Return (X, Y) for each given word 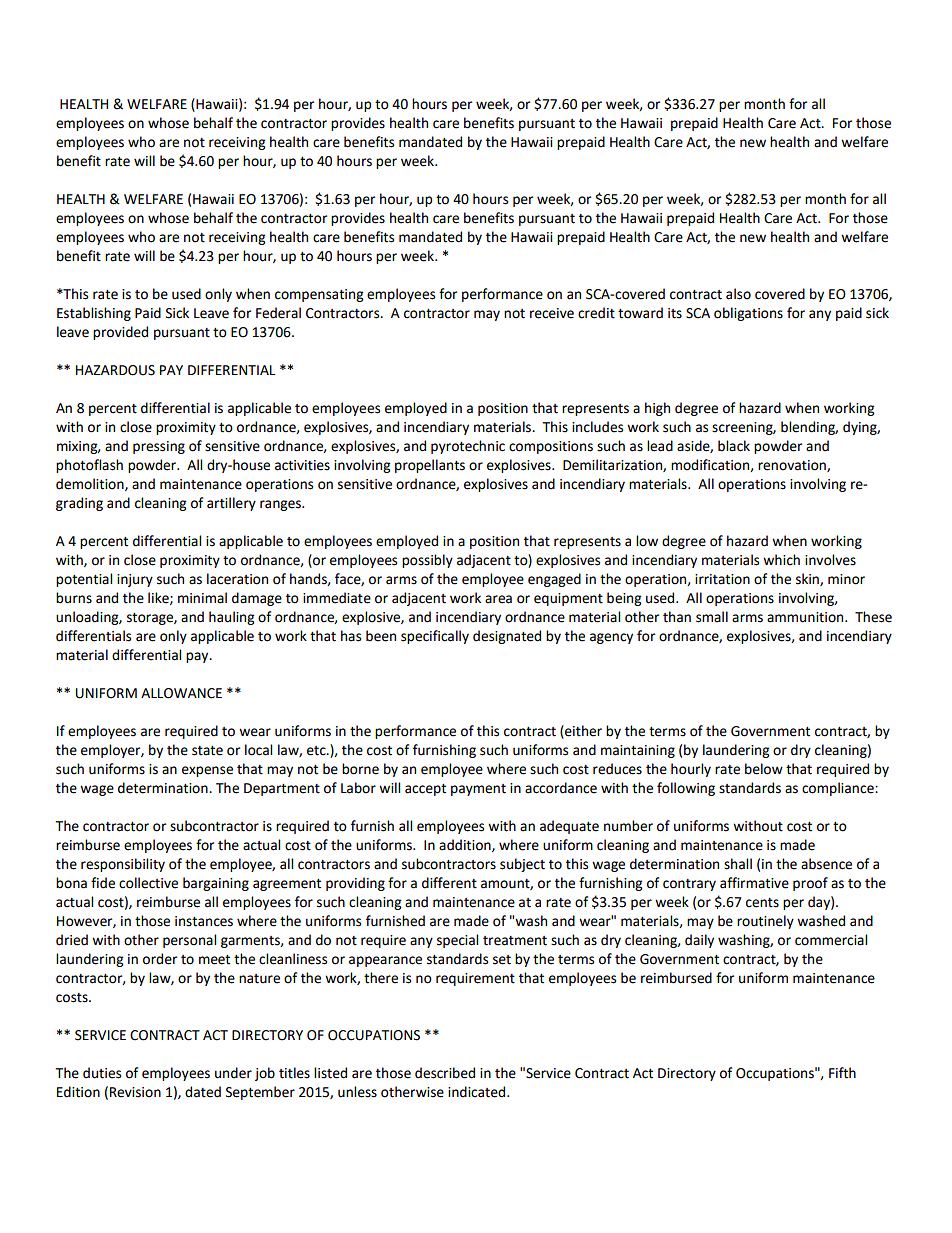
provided (120, 333)
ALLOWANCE (181, 693)
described (445, 1073)
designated (507, 637)
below (764, 769)
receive (552, 313)
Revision (135, 1092)
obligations (748, 314)
